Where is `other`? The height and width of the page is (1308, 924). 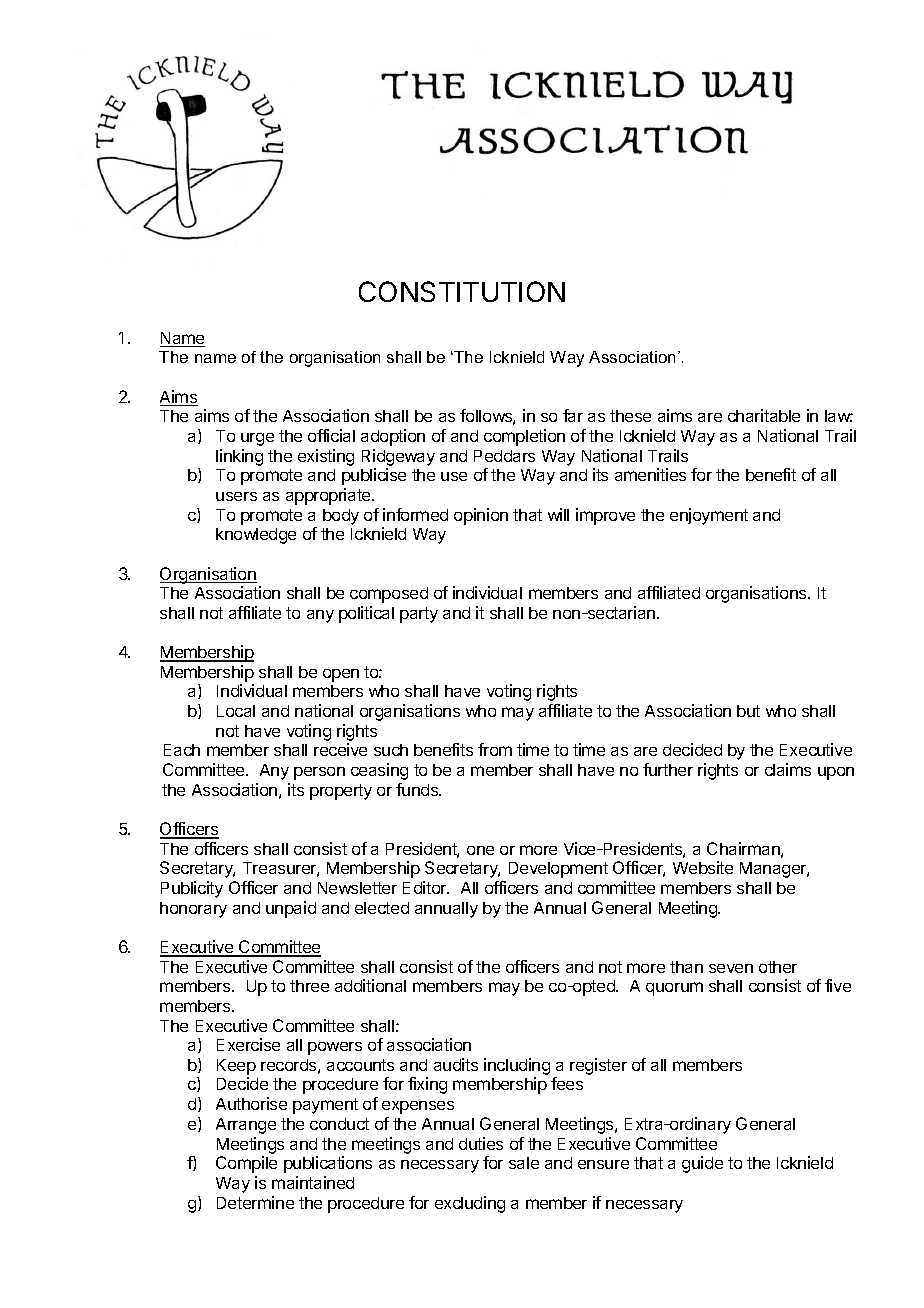
other is located at coordinates (778, 967).
